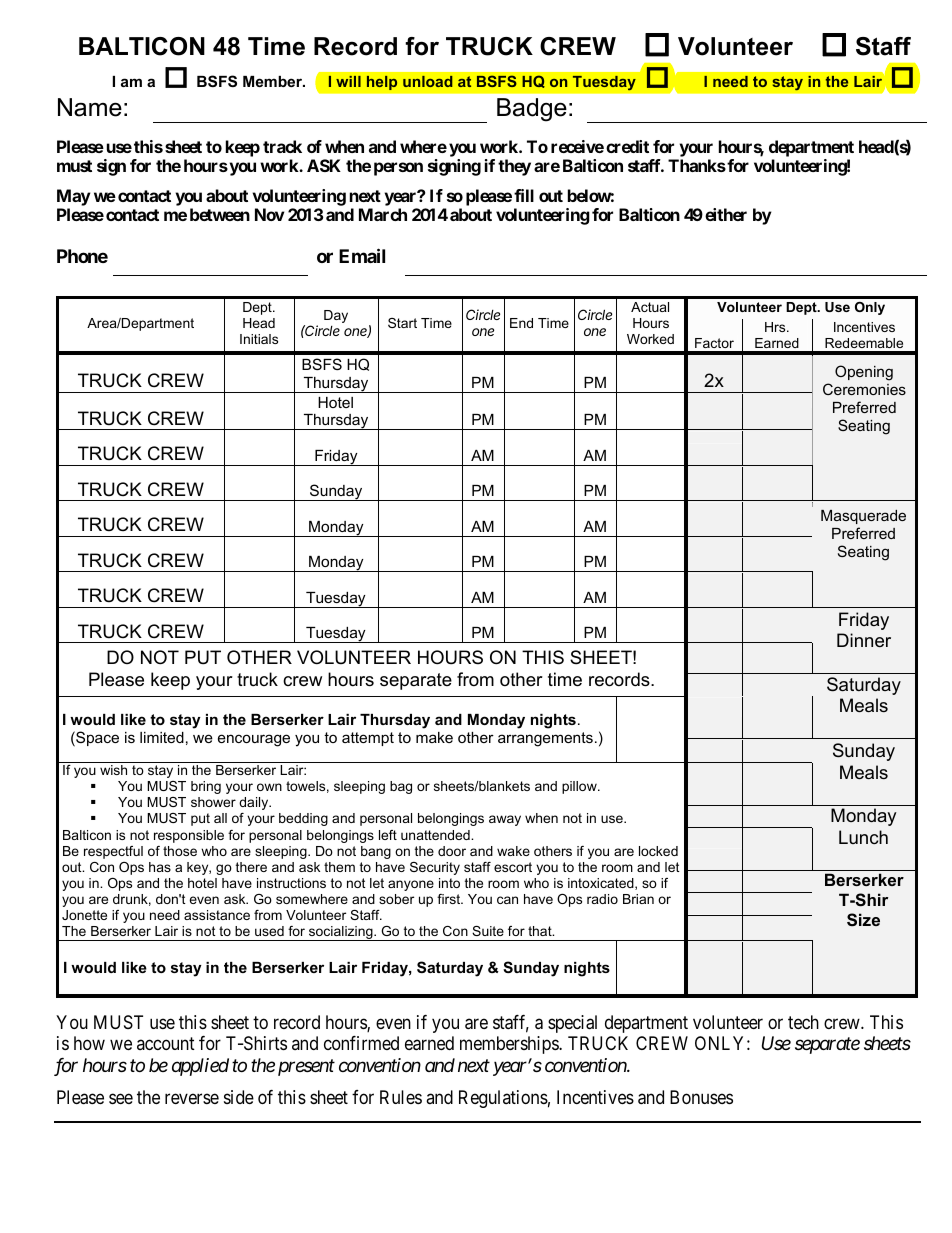  Describe the element at coordinates (401, 1097) in the document. I see `Rules` at that location.
